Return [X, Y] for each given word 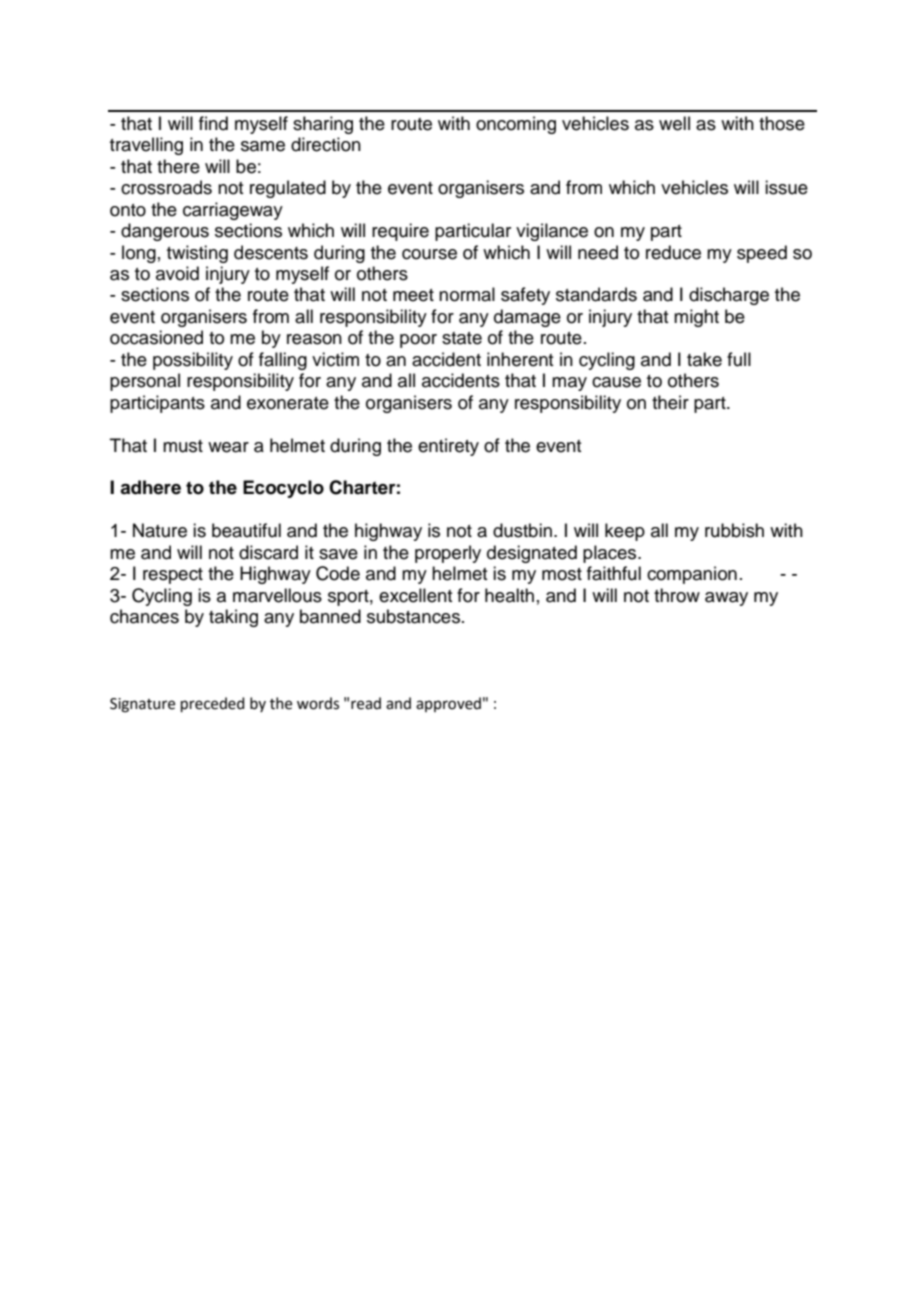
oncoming [516, 125]
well [674, 123]
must [183, 446]
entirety [448, 447]
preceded [213, 704]
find [213, 123]
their [670, 402]
